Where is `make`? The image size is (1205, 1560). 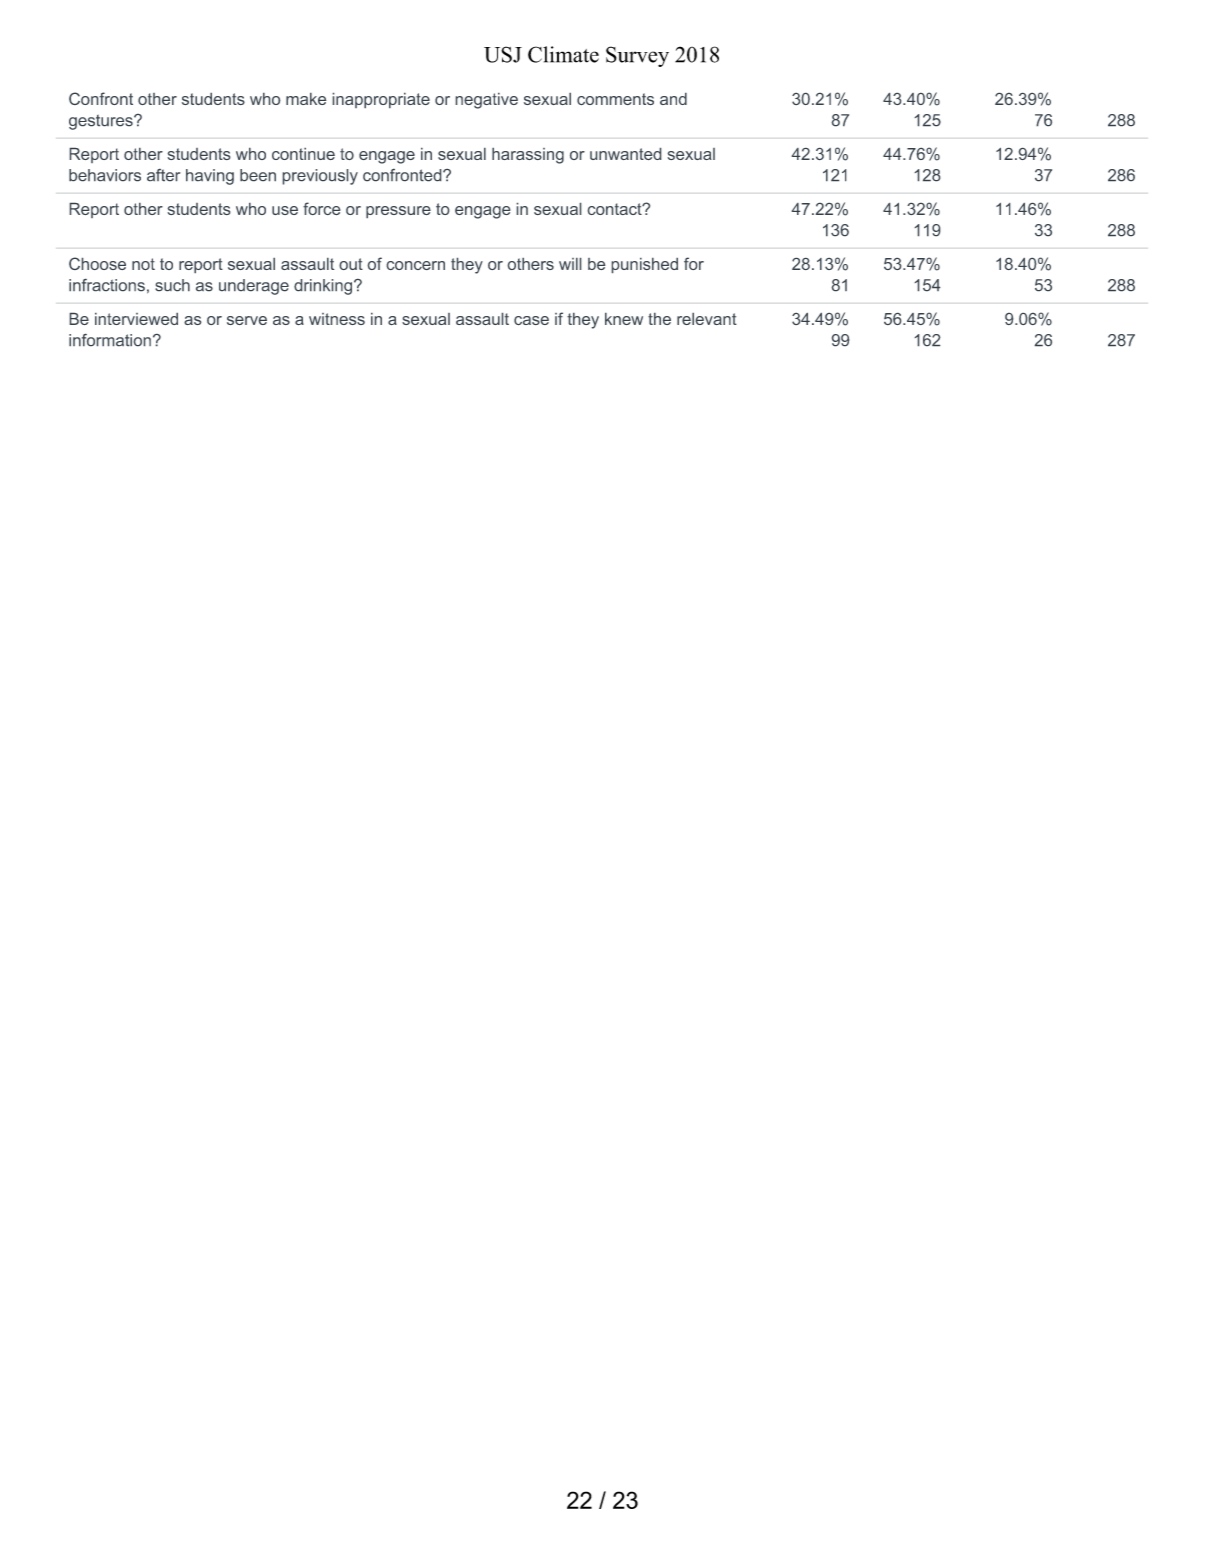 make is located at coordinates (306, 98).
